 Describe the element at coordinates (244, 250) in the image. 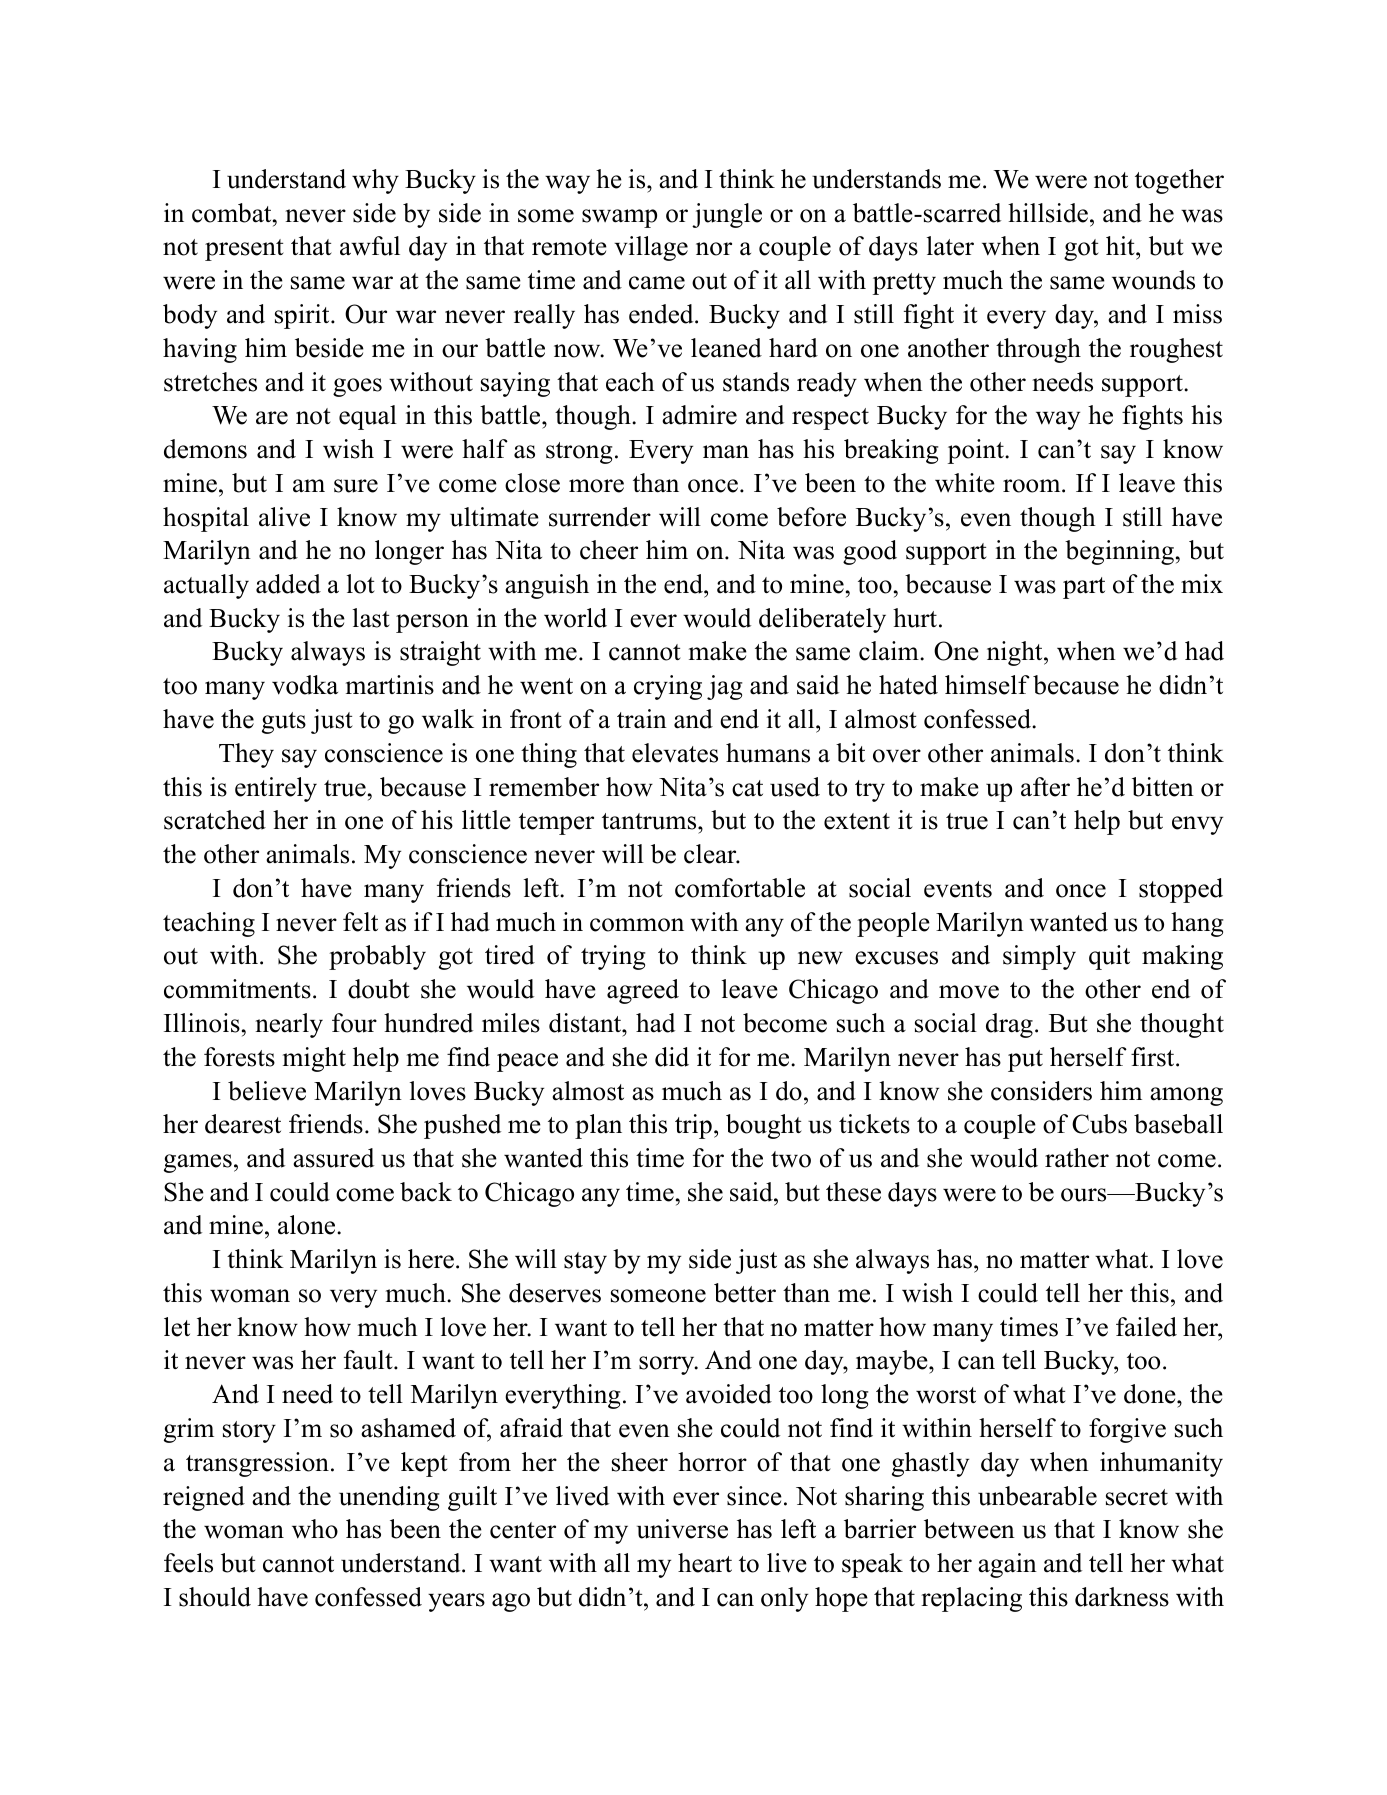

I see `present` at that location.
